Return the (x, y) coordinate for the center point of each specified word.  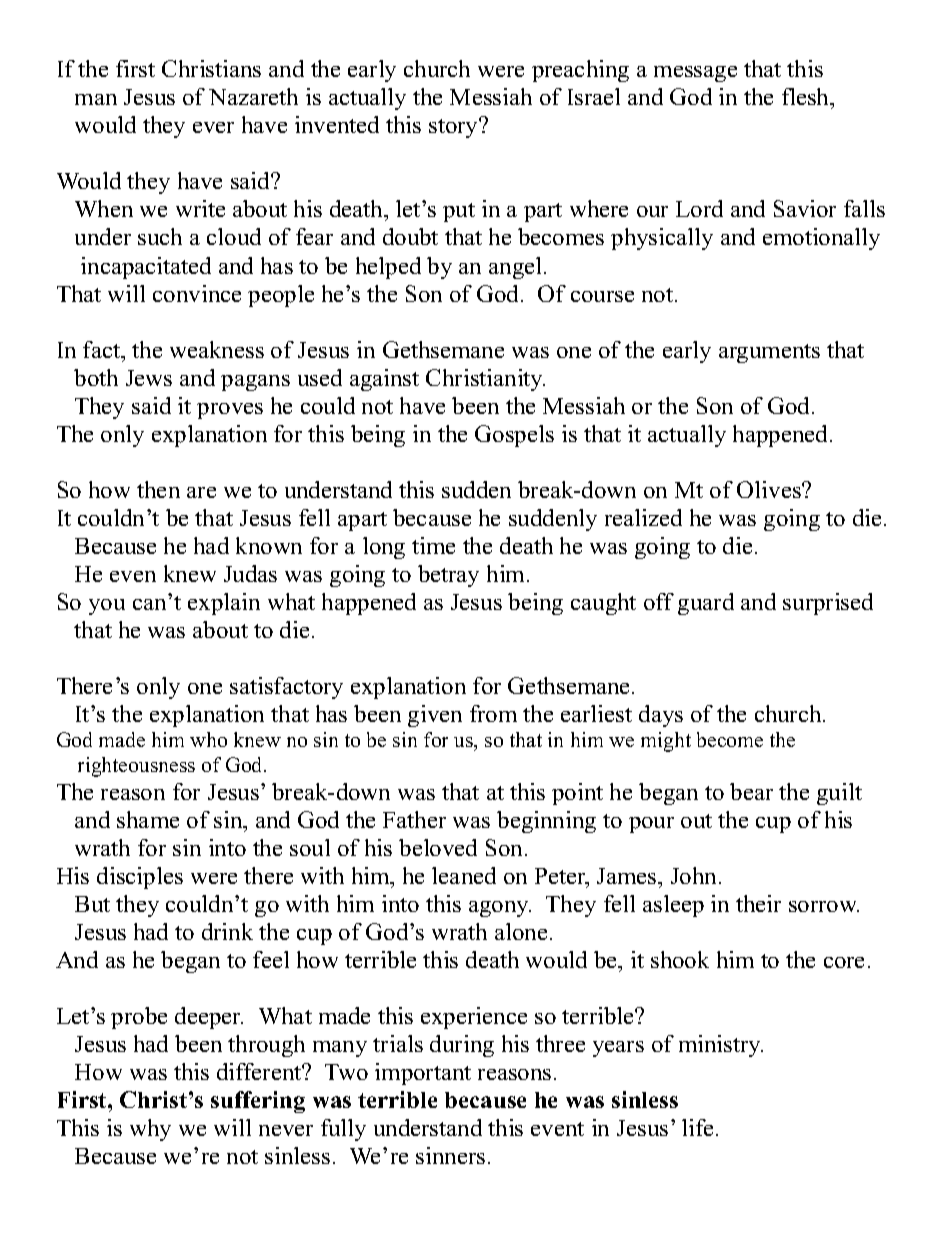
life (699, 1127)
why (150, 1130)
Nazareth (253, 96)
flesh (807, 98)
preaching (580, 71)
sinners (450, 1155)
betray (448, 576)
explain (224, 604)
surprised (828, 604)
